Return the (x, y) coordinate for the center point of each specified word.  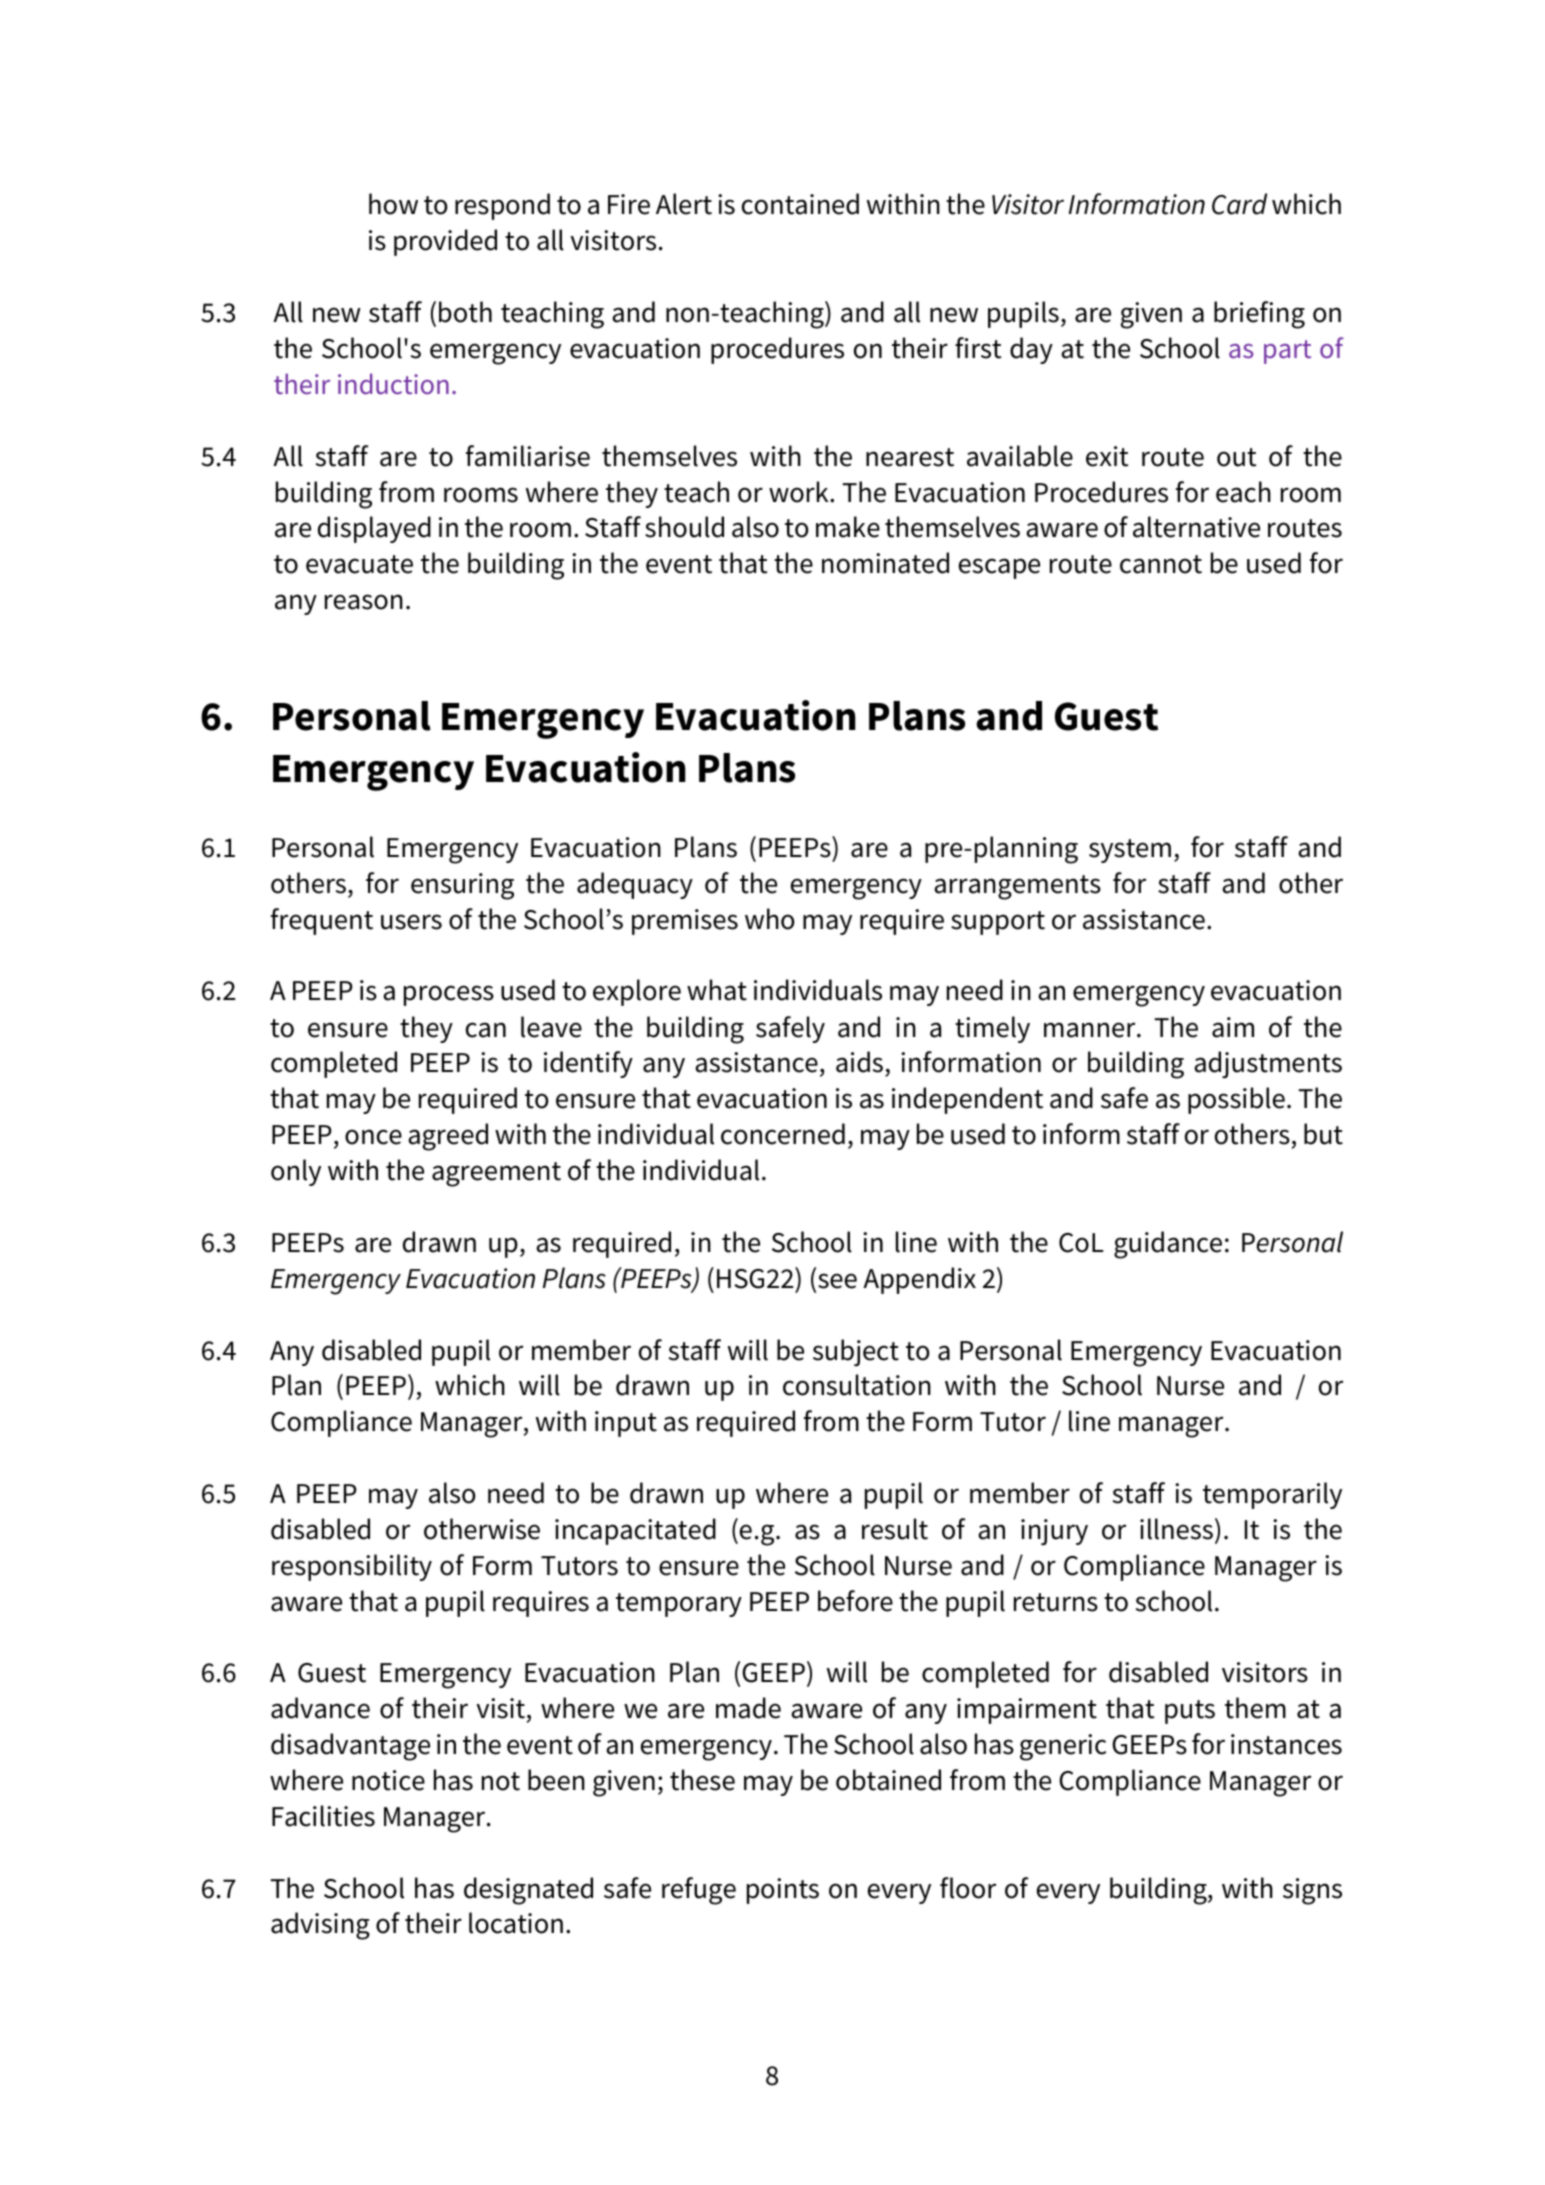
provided (445, 242)
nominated (885, 563)
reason (364, 602)
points (783, 1891)
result (895, 1529)
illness (1176, 1529)
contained (800, 204)
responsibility (352, 1567)
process (449, 995)
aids (861, 1063)
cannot (1161, 564)
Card (1239, 204)
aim (1233, 1027)
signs (1312, 1891)
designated (528, 1891)
